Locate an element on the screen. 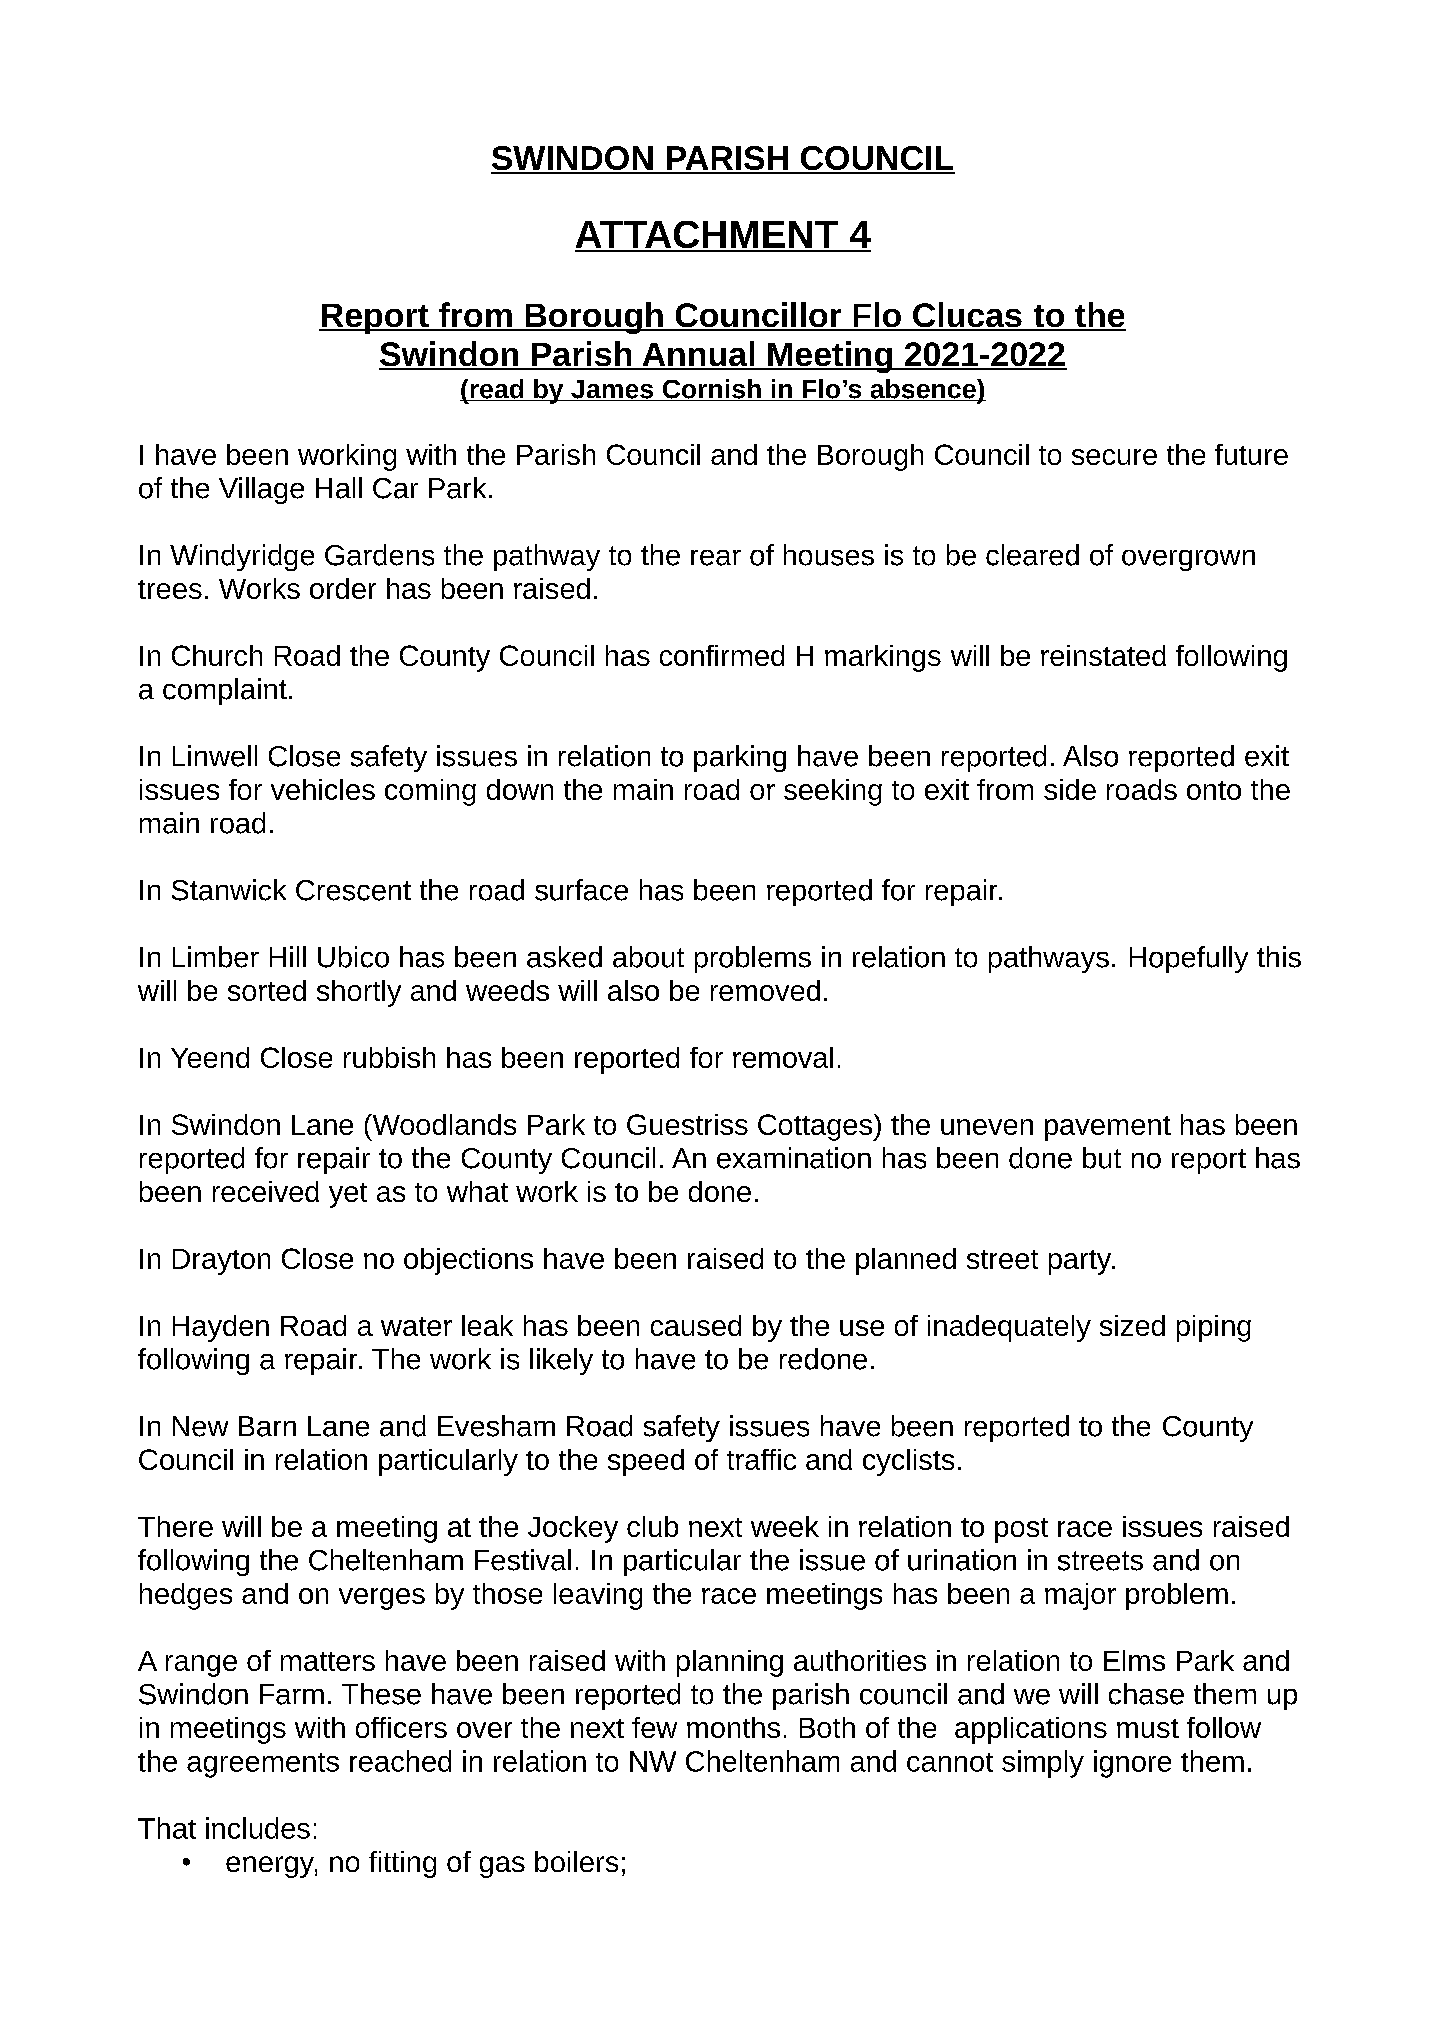 This screenshot has width=1445, height=2044. Cornish is located at coordinates (711, 390).
